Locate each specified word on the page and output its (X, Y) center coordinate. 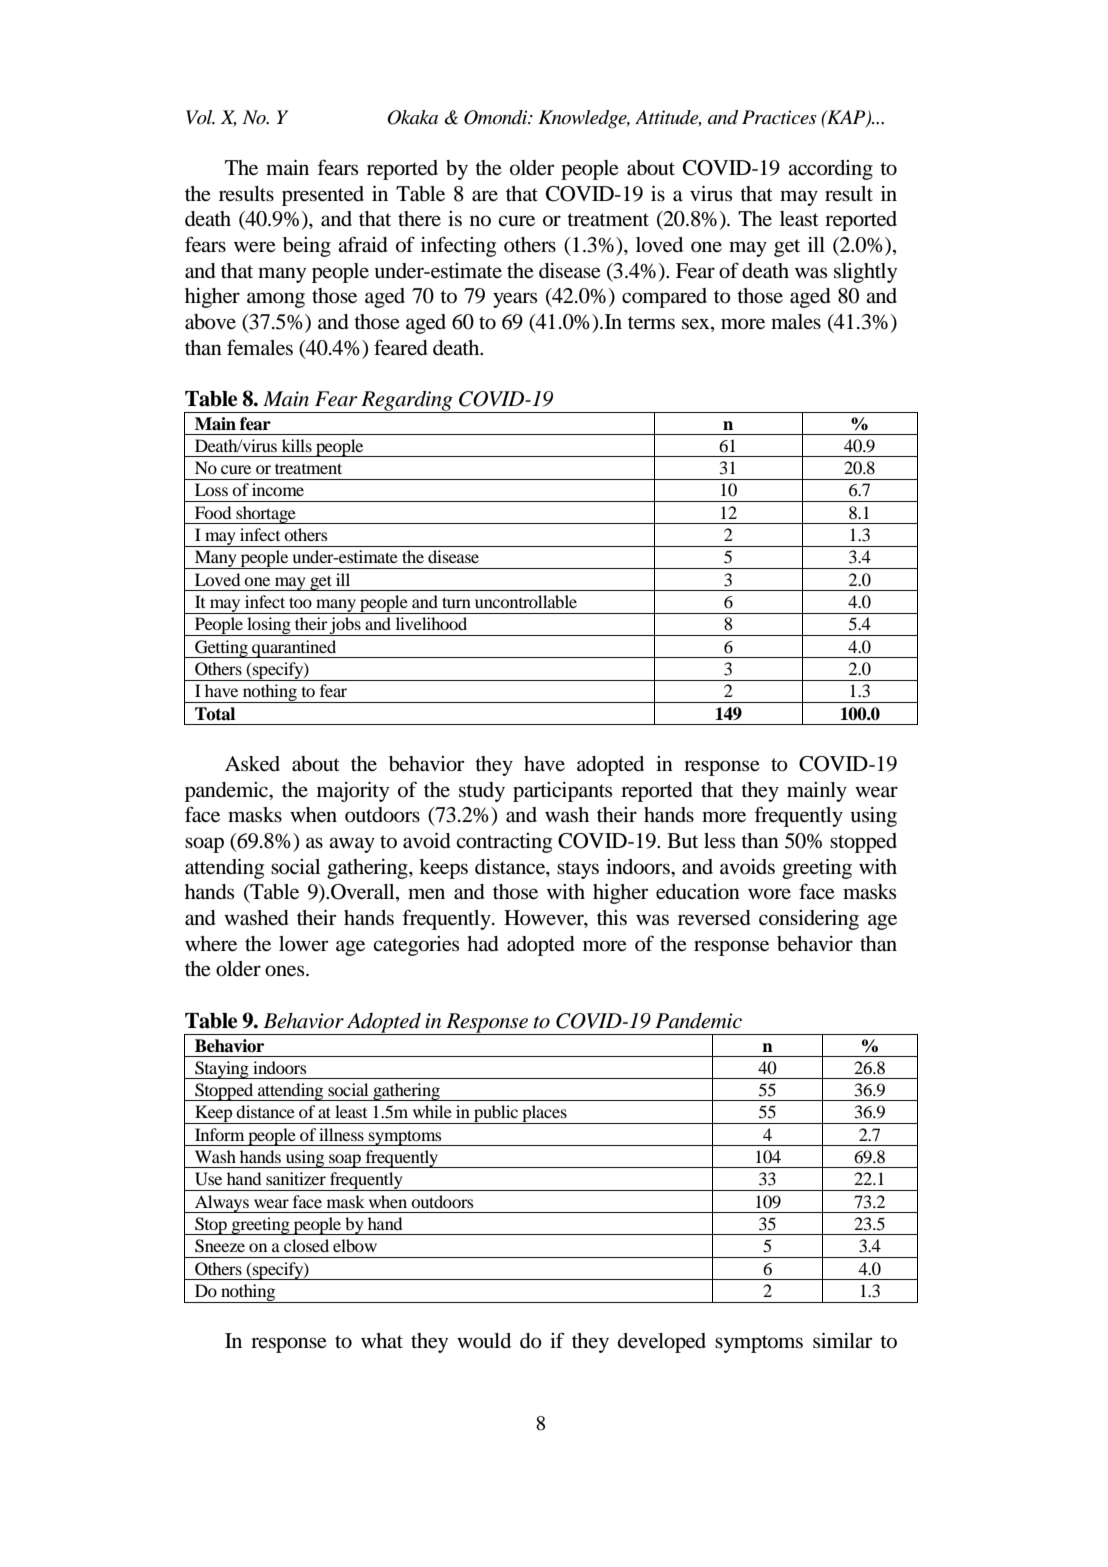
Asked (252, 764)
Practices (779, 117)
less (719, 841)
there (419, 219)
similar (842, 1340)
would (484, 1341)
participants (562, 792)
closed (306, 1245)
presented (323, 196)
